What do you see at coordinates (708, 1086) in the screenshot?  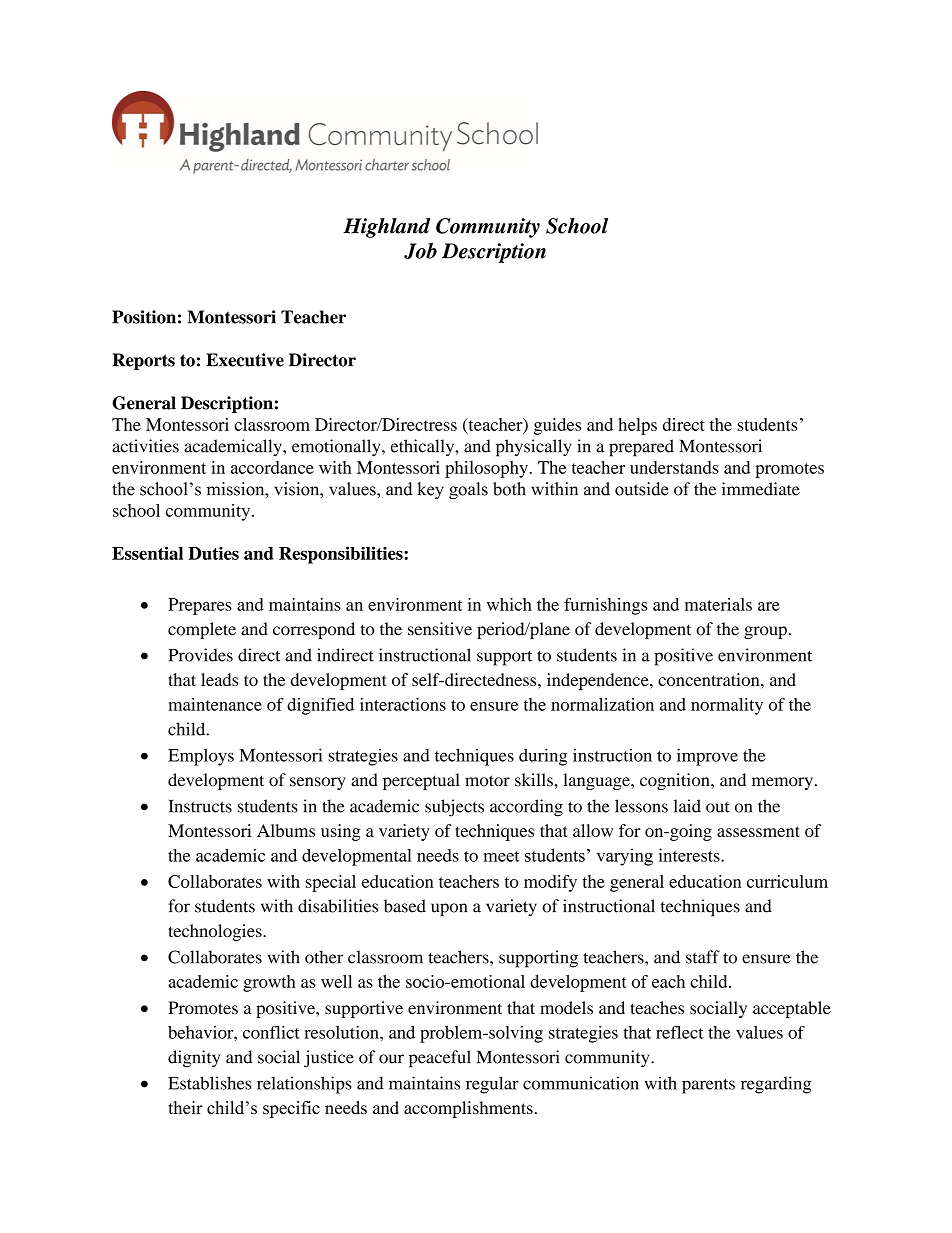 I see `parents` at bounding box center [708, 1086].
